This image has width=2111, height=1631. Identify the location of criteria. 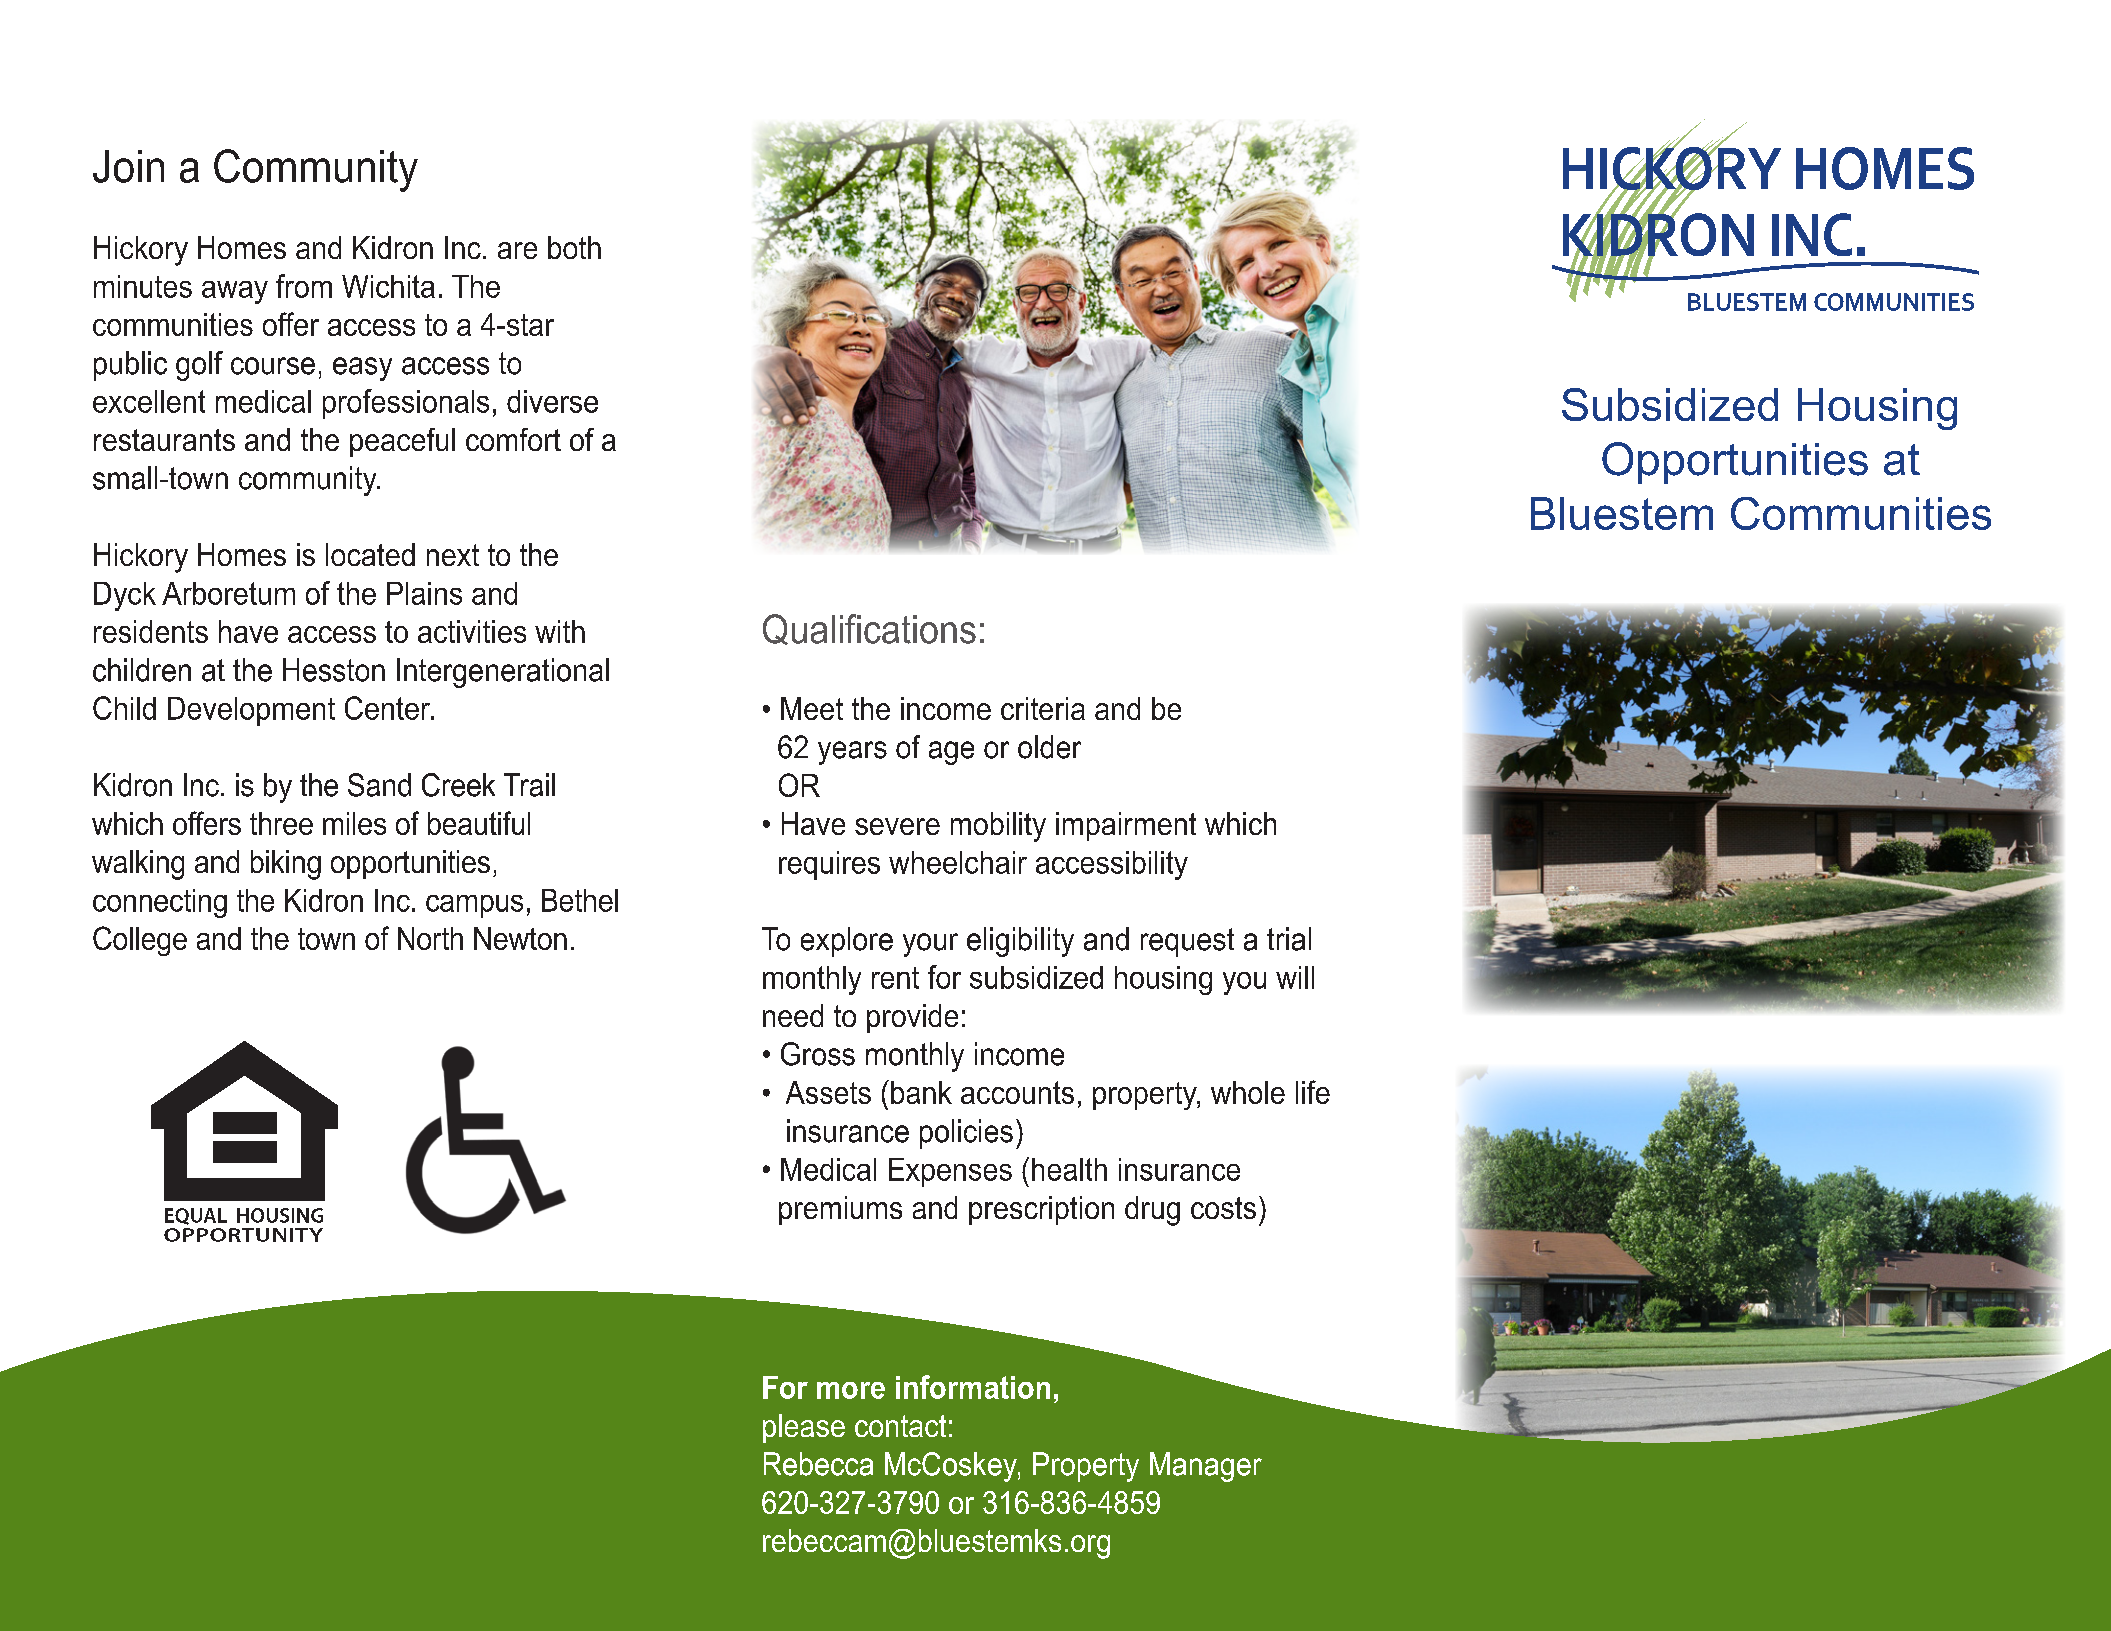
(1043, 708).
